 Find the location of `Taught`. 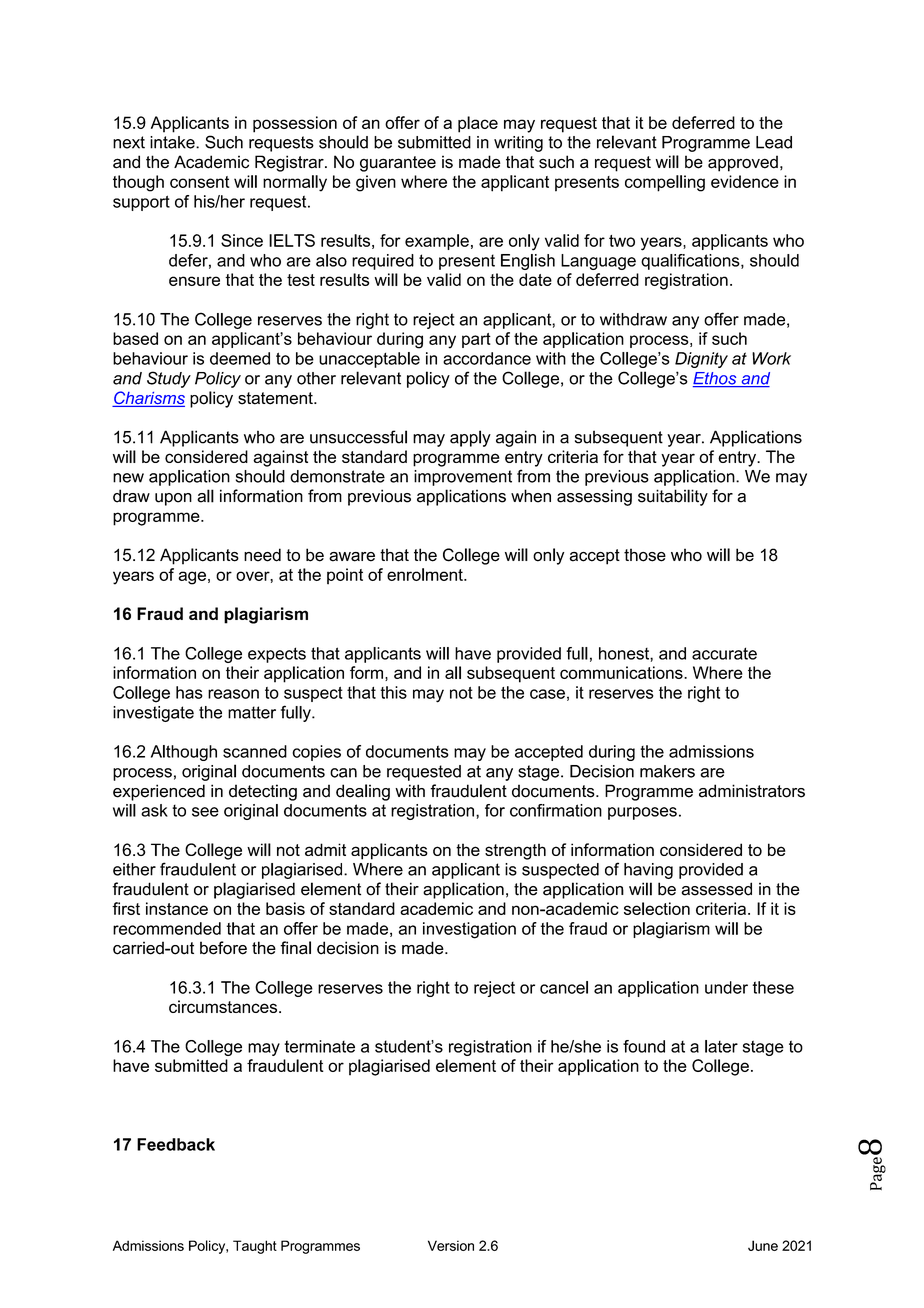

Taught is located at coordinates (255, 1247).
